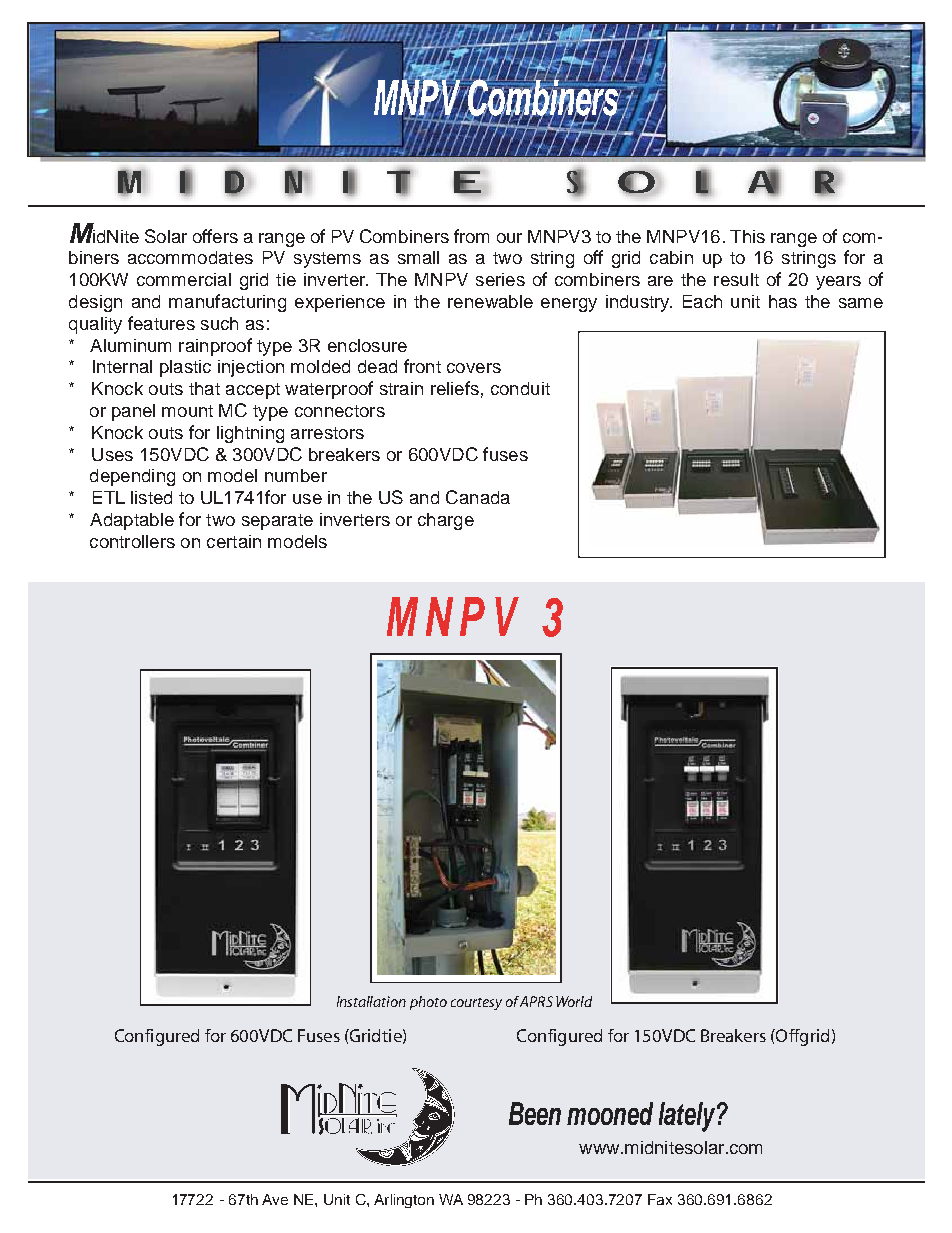 Image resolution: width=952 pixels, height=1233 pixels. I want to click on Fax, so click(660, 1199).
